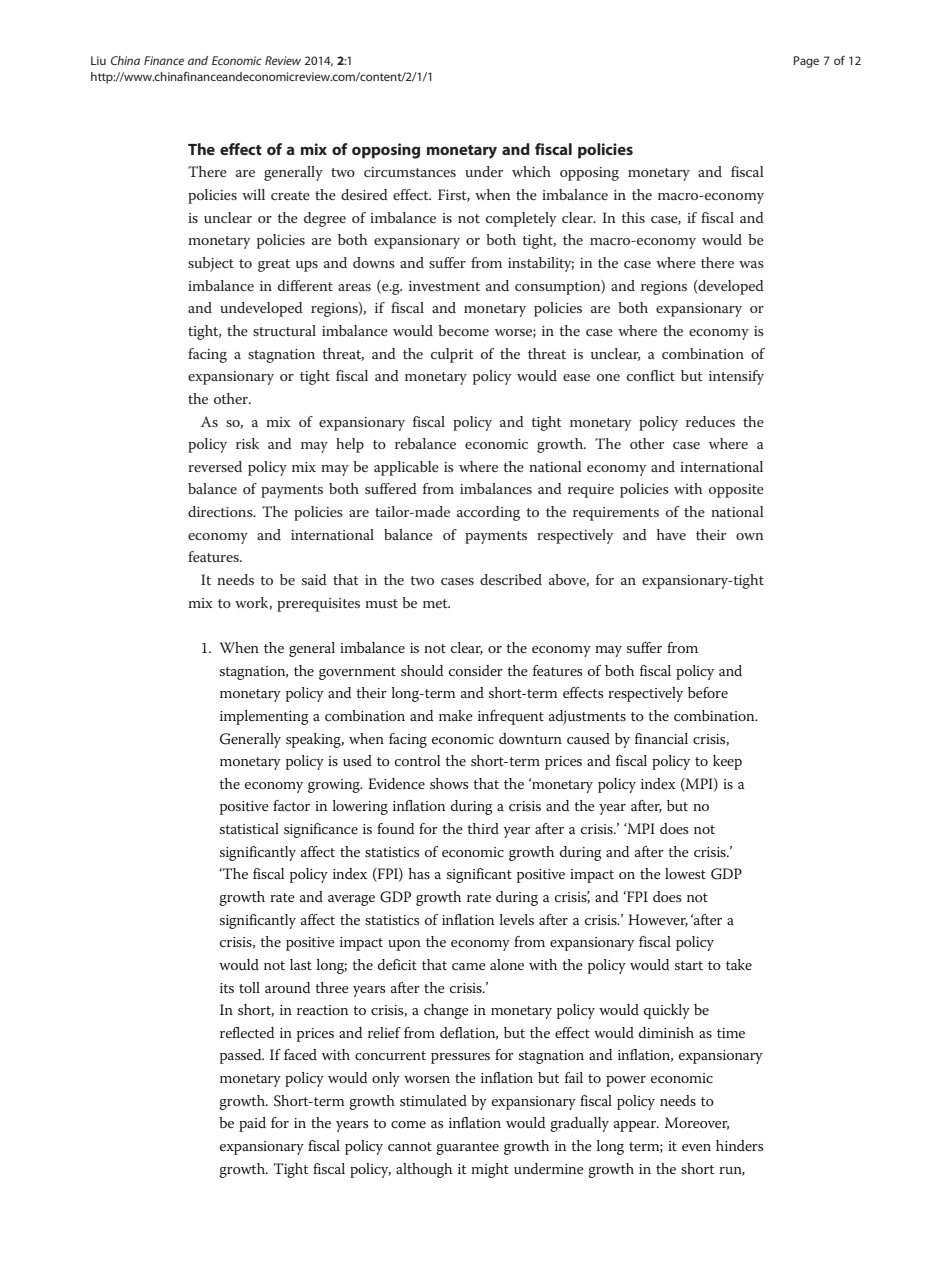  What do you see at coordinates (249, 828) in the image?
I see `statistical` at bounding box center [249, 828].
